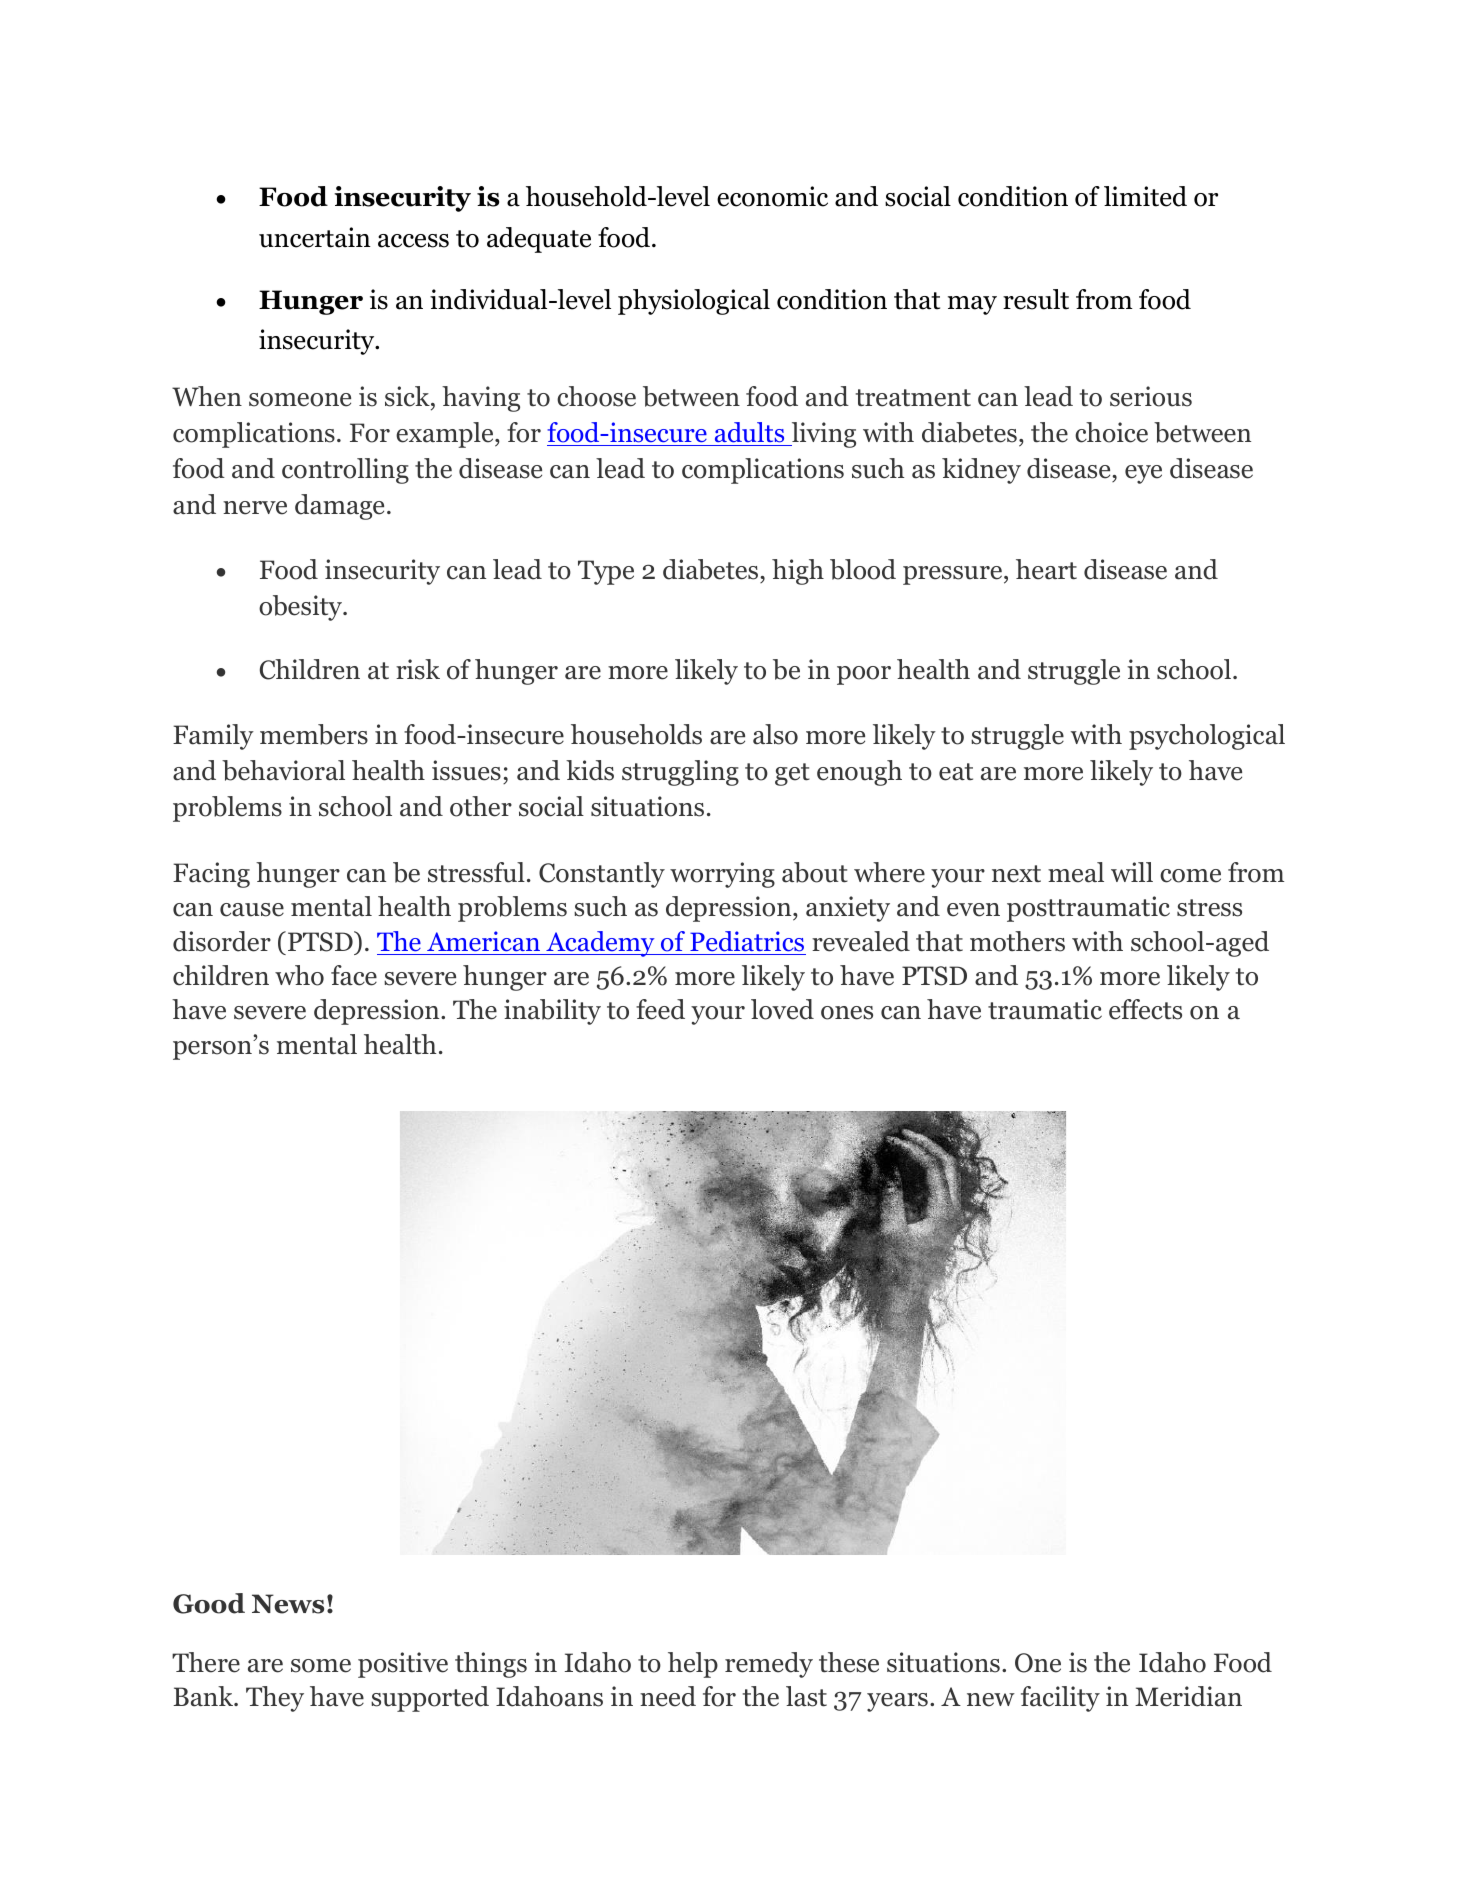  Describe the element at coordinates (315, 237) in the image. I see `uncertain` at that location.
